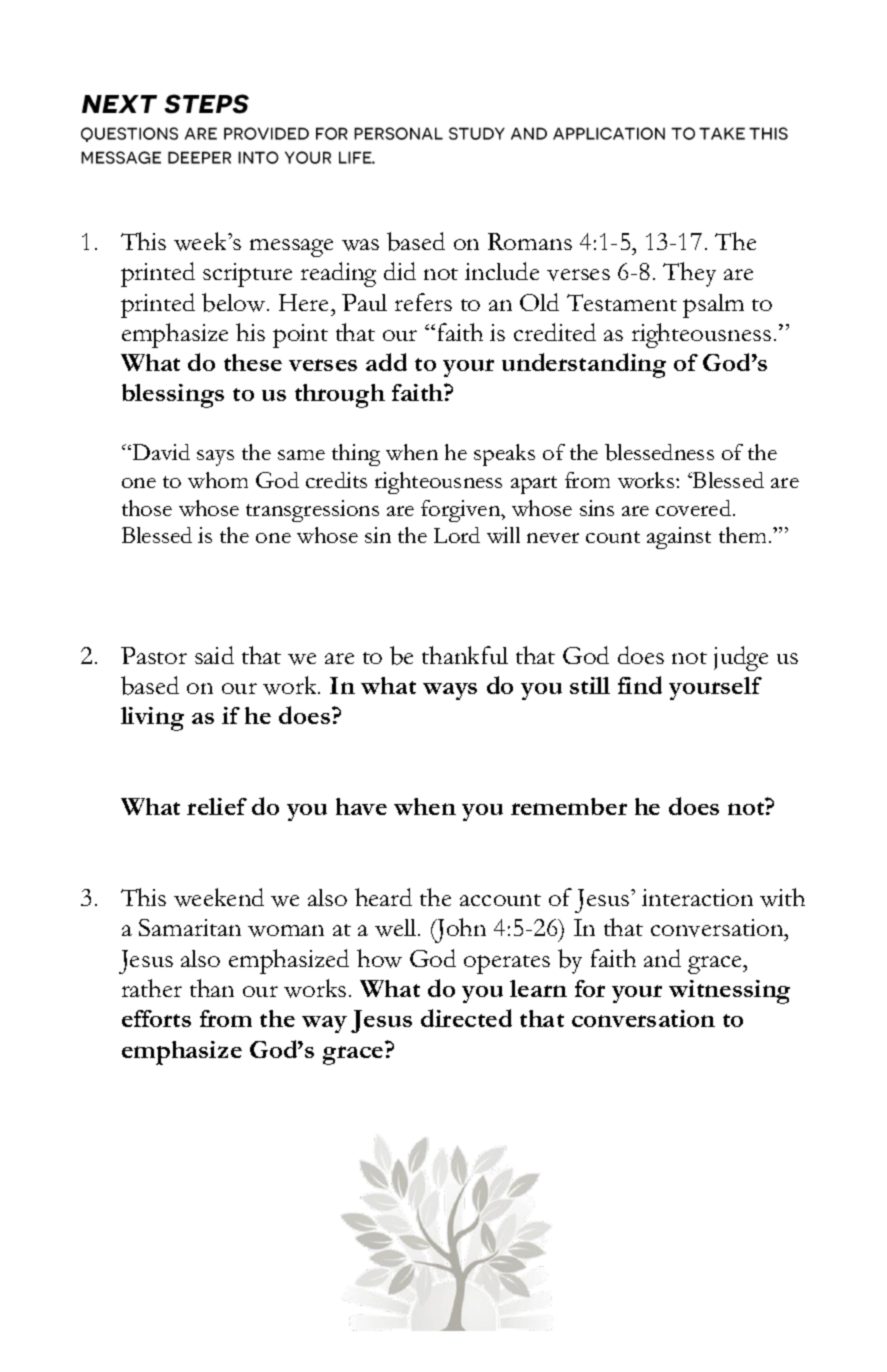 The height and width of the document is (1372, 887). What do you see at coordinates (152, 719) in the document?
I see `living` at bounding box center [152, 719].
